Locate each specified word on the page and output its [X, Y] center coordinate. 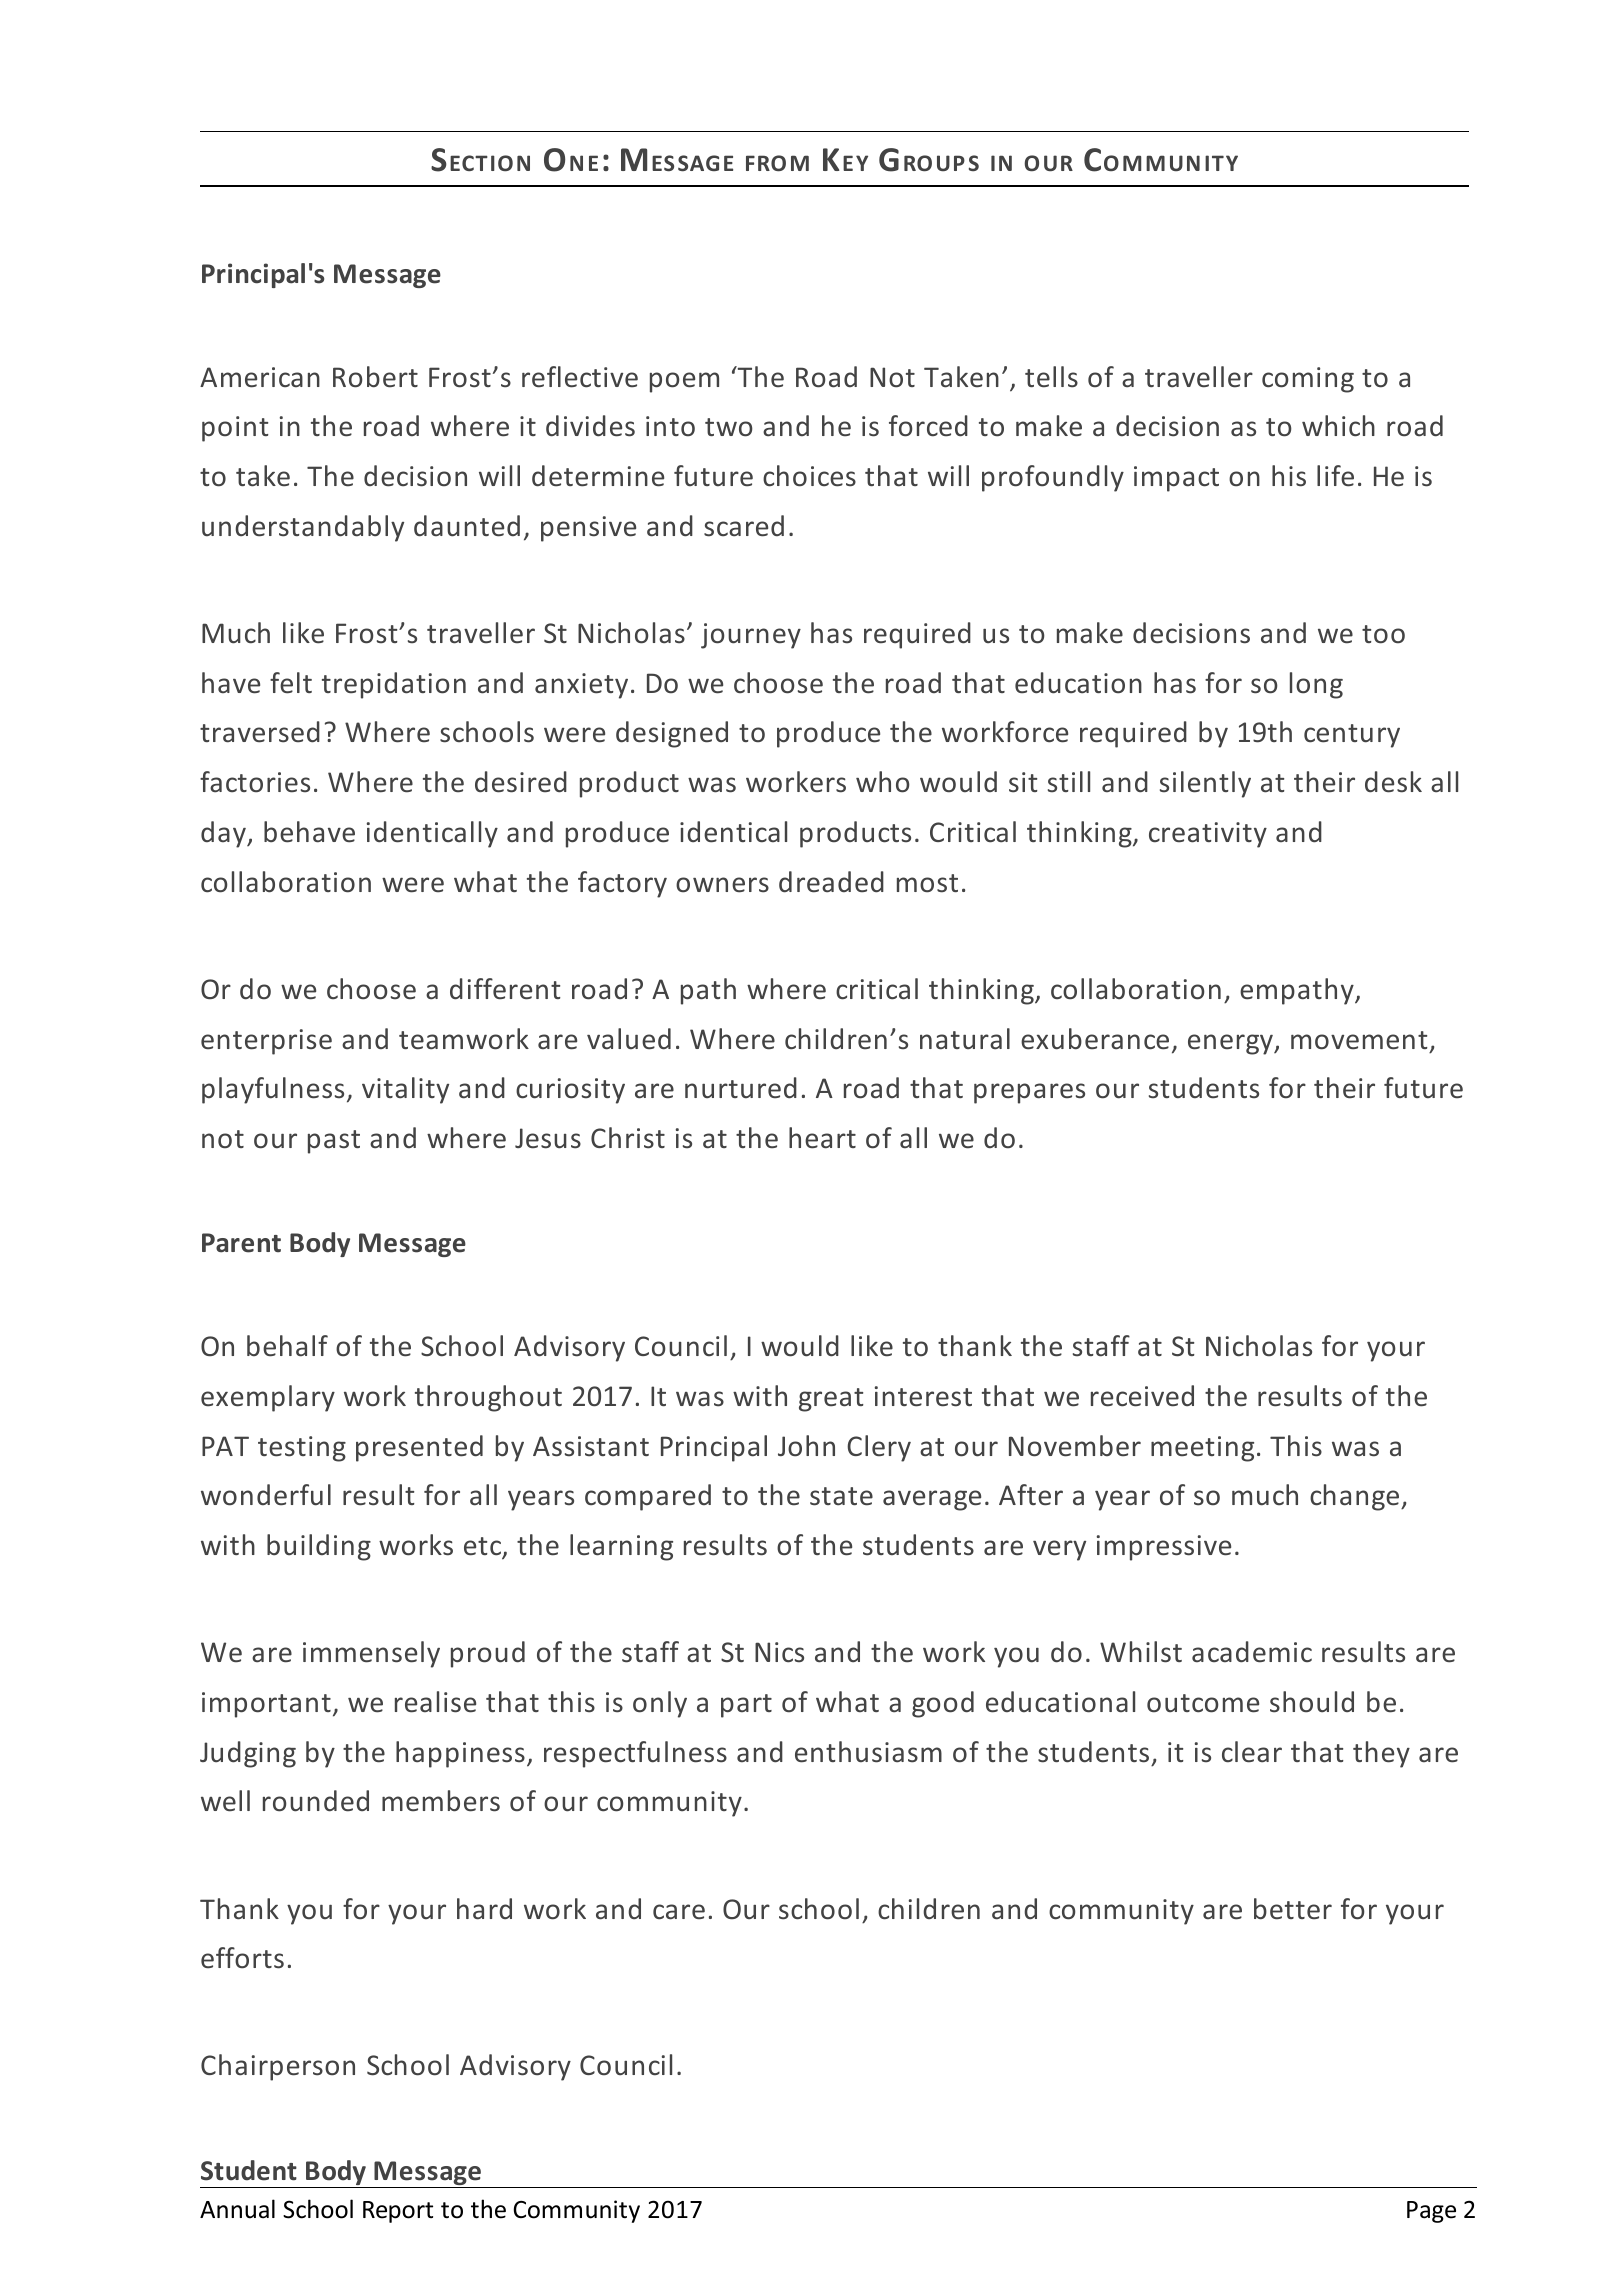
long [1316, 685]
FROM [777, 163]
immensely [371, 1654]
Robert [375, 377]
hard [484, 1909]
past [334, 1142]
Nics [779, 1652]
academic [1252, 1652]
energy [1231, 1044]
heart [822, 1138]
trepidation [394, 685]
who [883, 782]
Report [398, 2212]
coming [1308, 380]
